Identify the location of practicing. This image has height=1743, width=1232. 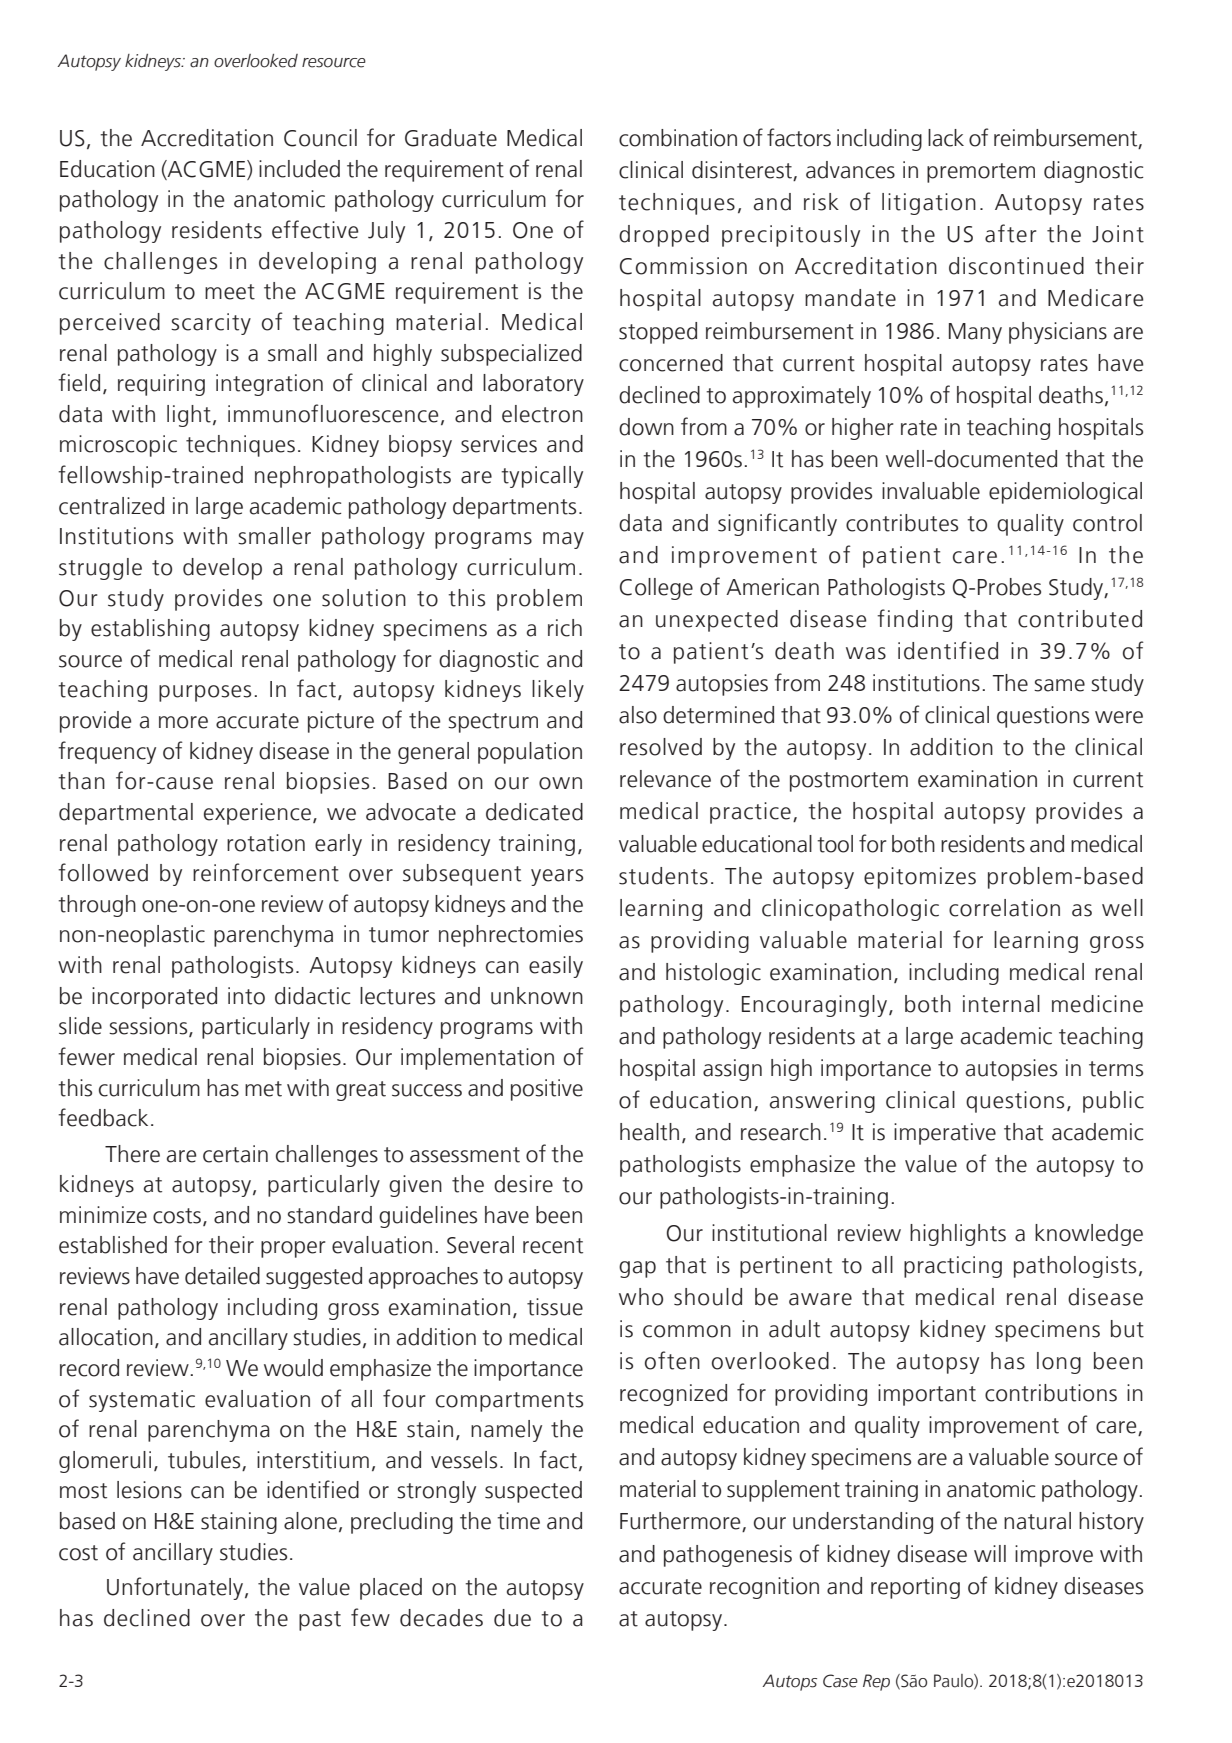
(953, 1267).
